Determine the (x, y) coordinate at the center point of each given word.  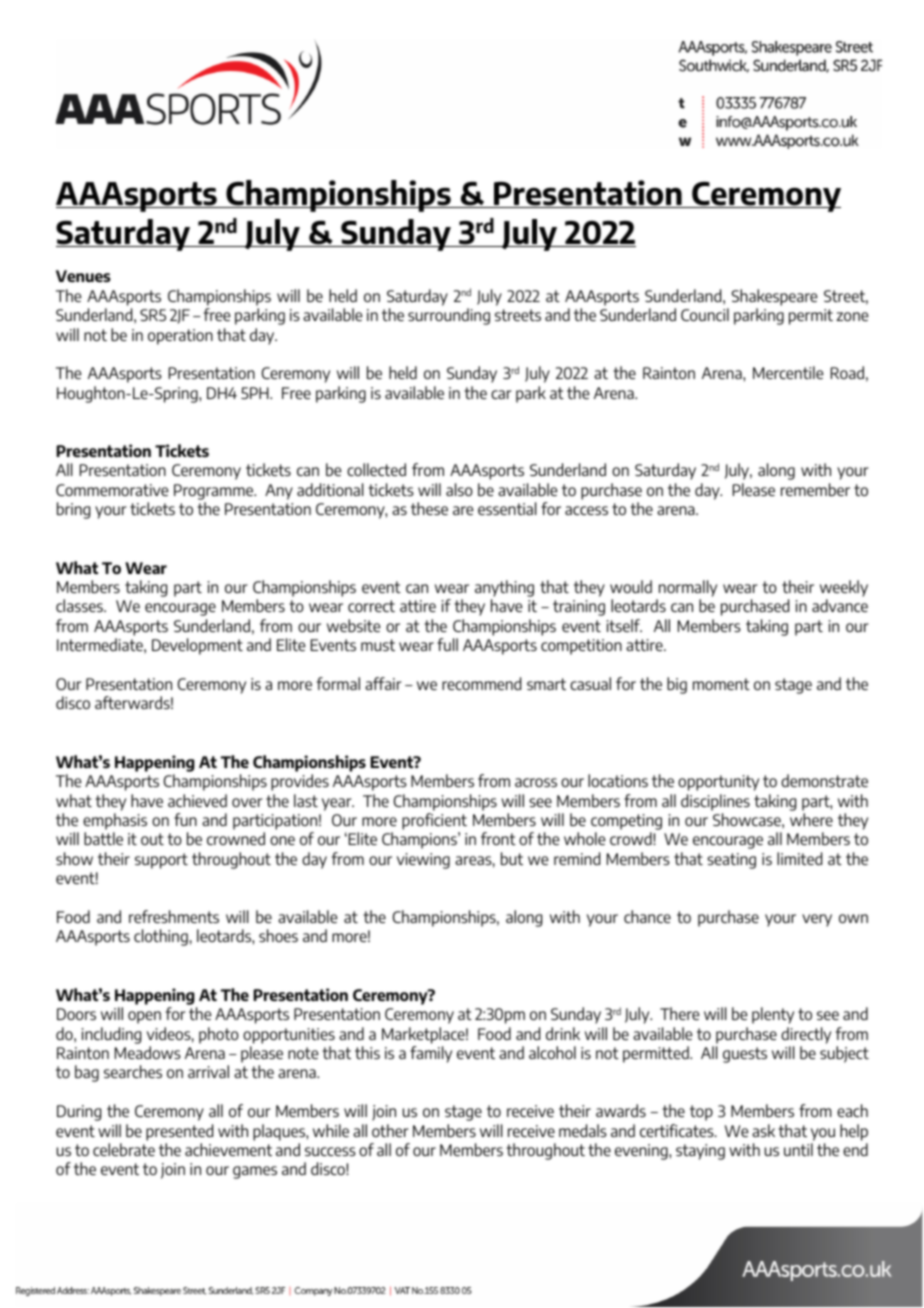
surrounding (449, 316)
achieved (197, 800)
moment (721, 684)
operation (180, 337)
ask (763, 1130)
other (390, 1130)
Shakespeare (774, 297)
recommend (481, 683)
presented (179, 1132)
